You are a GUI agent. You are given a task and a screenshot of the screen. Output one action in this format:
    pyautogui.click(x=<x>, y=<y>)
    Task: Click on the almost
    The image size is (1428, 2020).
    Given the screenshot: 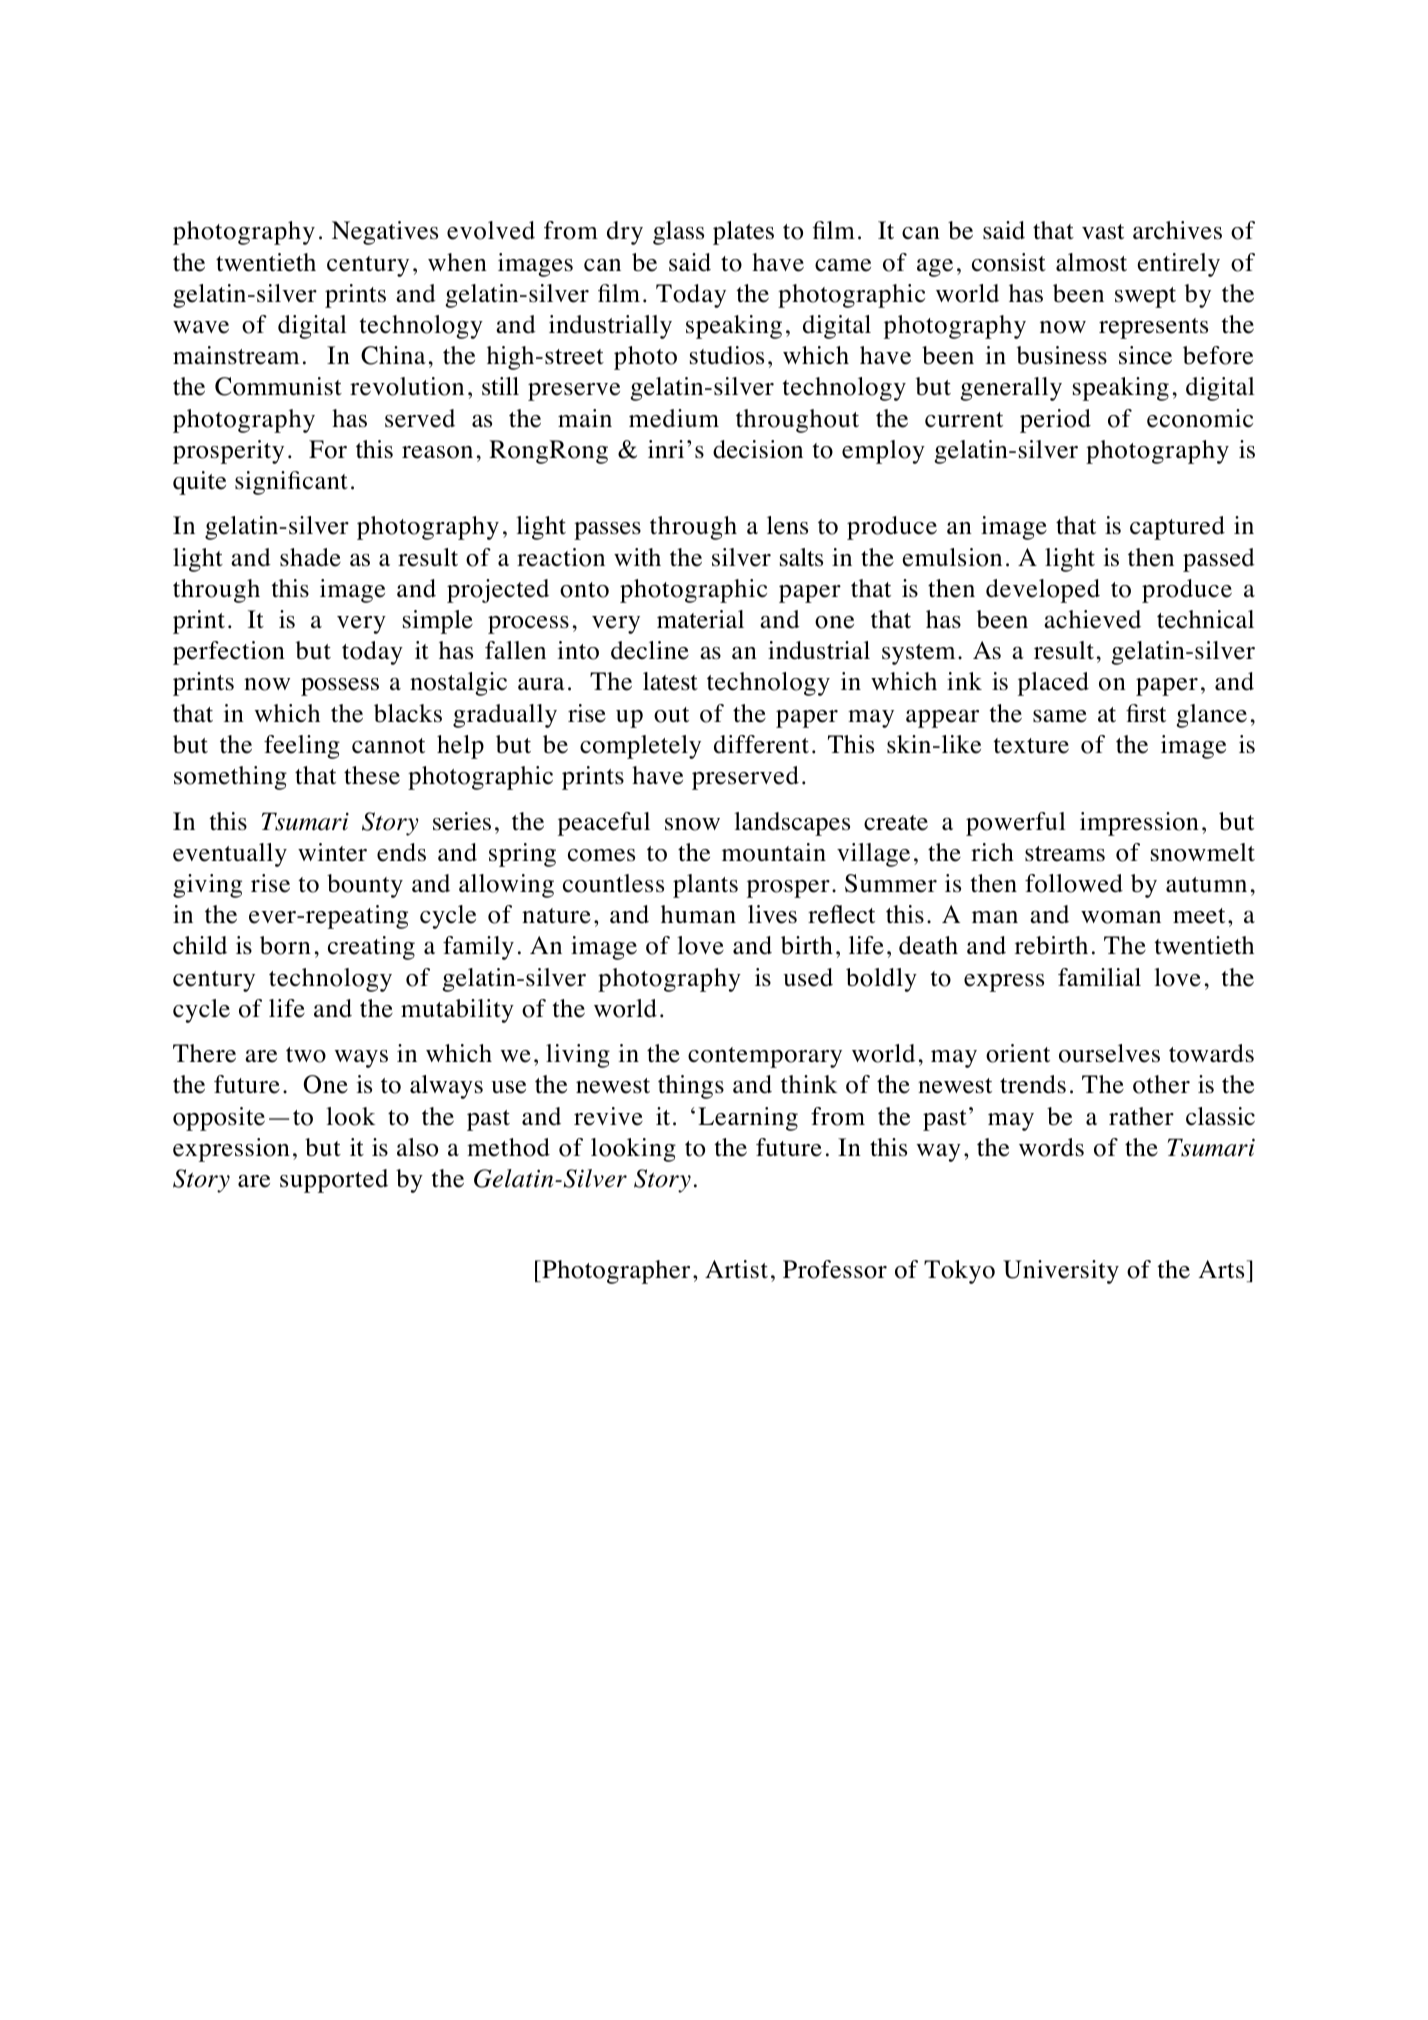 What is the action you would take?
    pyautogui.click(x=1091, y=262)
